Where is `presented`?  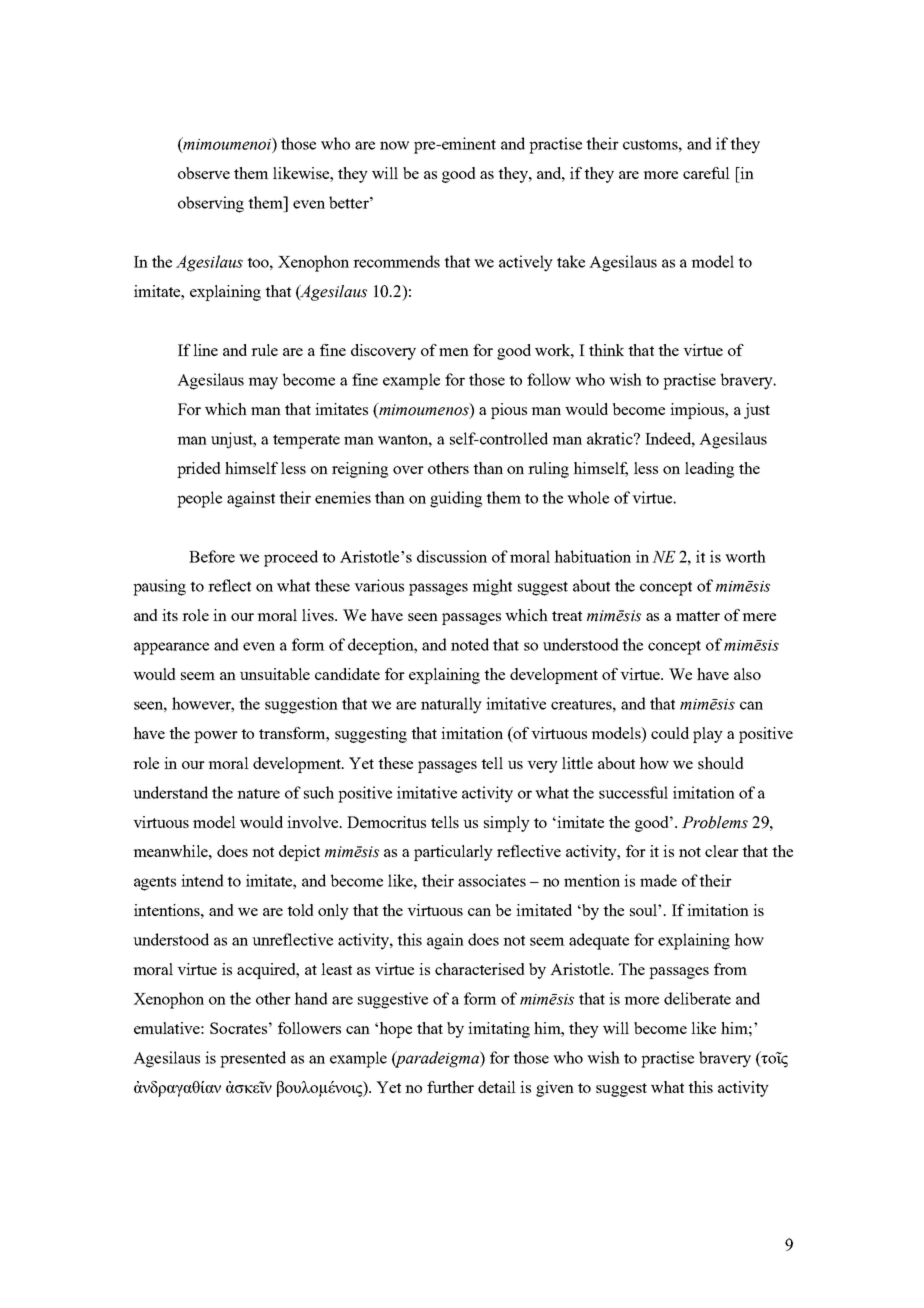 presented is located at coordinates (253, 1059).
